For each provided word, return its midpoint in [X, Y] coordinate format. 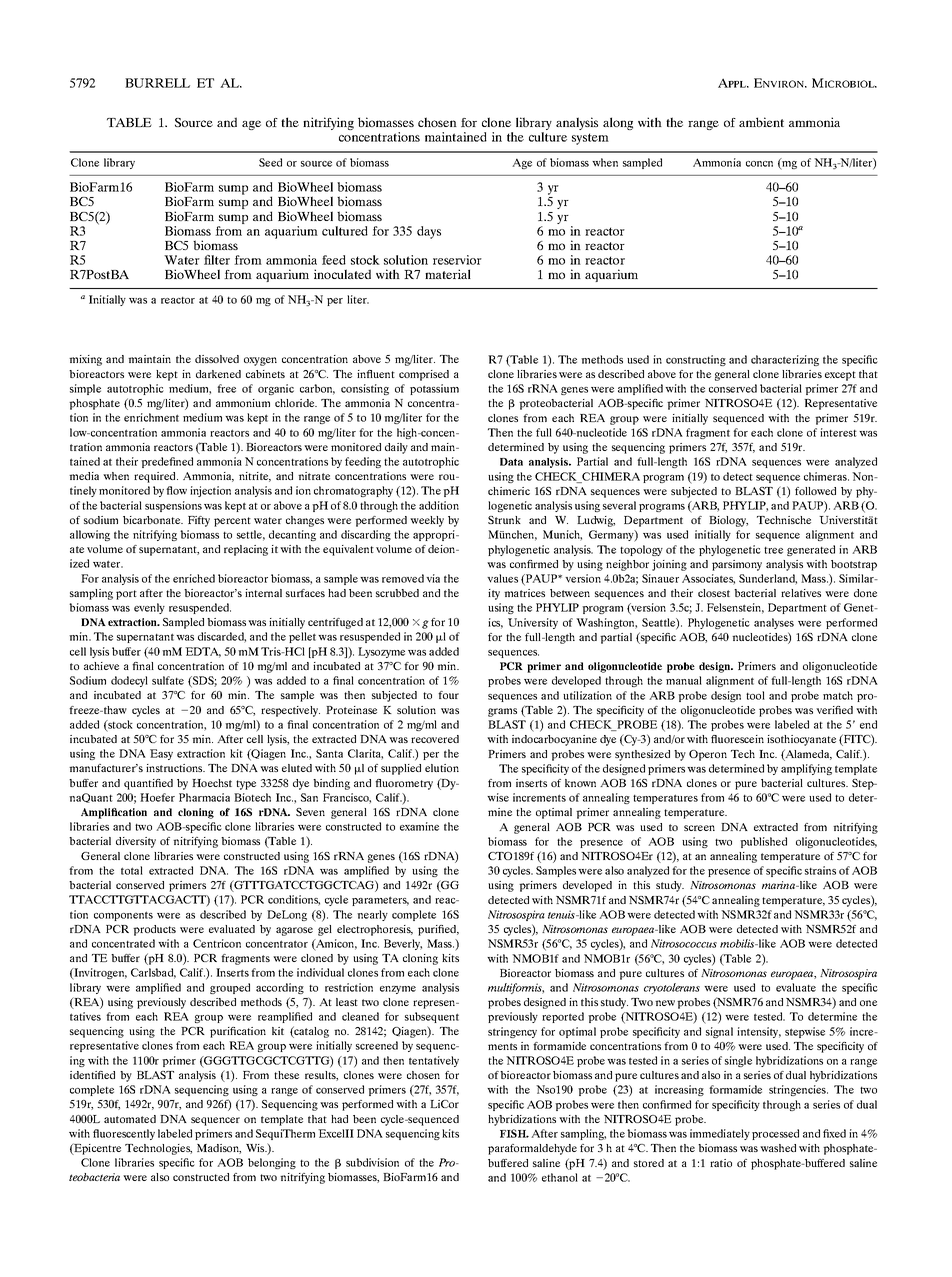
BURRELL [157, 83]
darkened [218, 374]
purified [438, 930]
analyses [774, 623]
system [590, 139]
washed [778, 1148]
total [132, 870]
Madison [219, 1149]
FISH [514, 1133]
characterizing [785, 360]
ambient [761, 122]
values [502, 578]
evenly [149, 608]
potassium [434, 389]
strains [820, 870]
